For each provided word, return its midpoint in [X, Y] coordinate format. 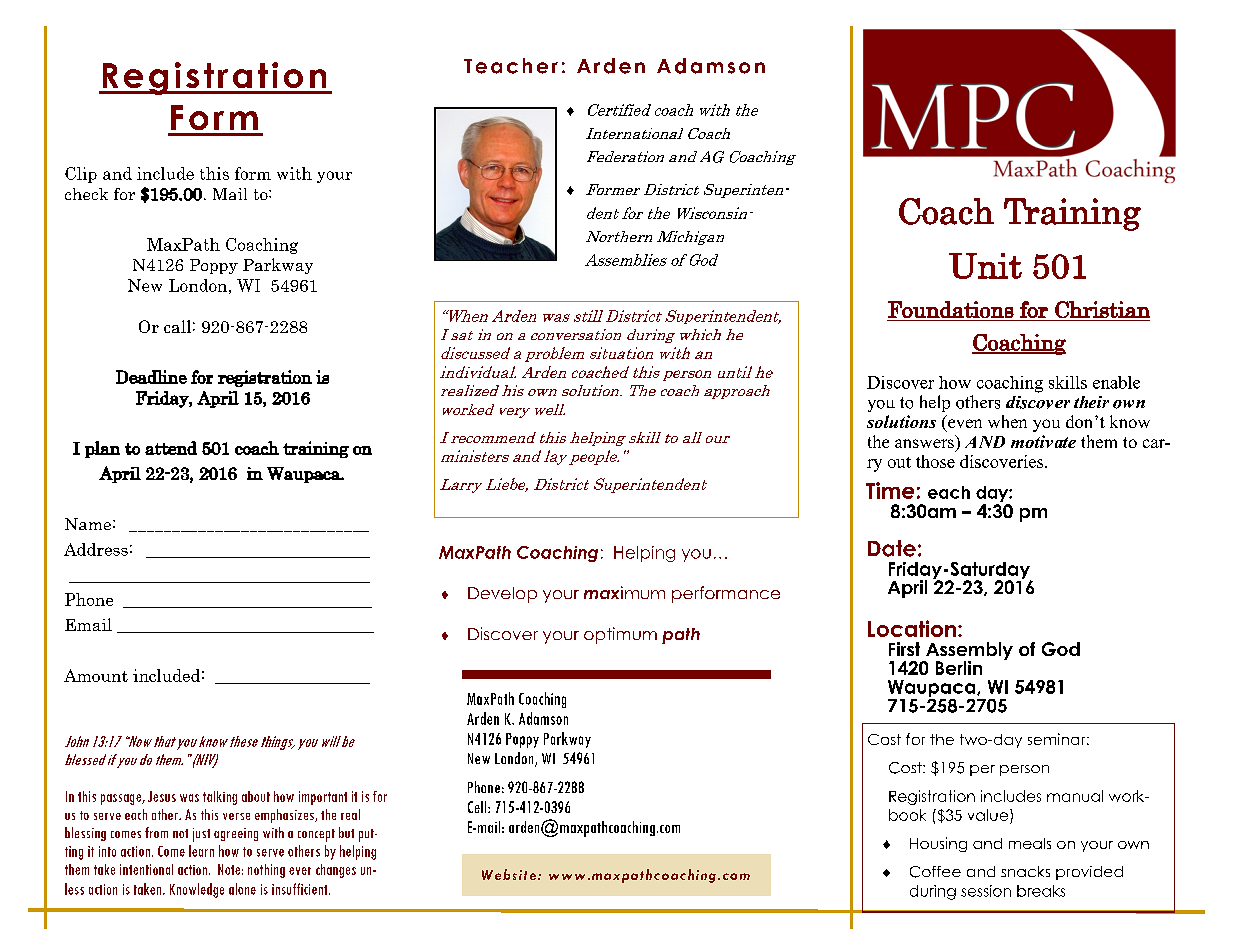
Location [912, 628]
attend [171, 448]
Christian [1102, 309]
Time [890, 490]
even [965, 423]
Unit [985, 266]
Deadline [151, 377]
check [86, 194]
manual [1075, 796]
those [935, 461]
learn [201, 851]
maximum [624, 592]
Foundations [951, 309]
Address [96, 549]
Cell [478, 807]
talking [220, 798]
